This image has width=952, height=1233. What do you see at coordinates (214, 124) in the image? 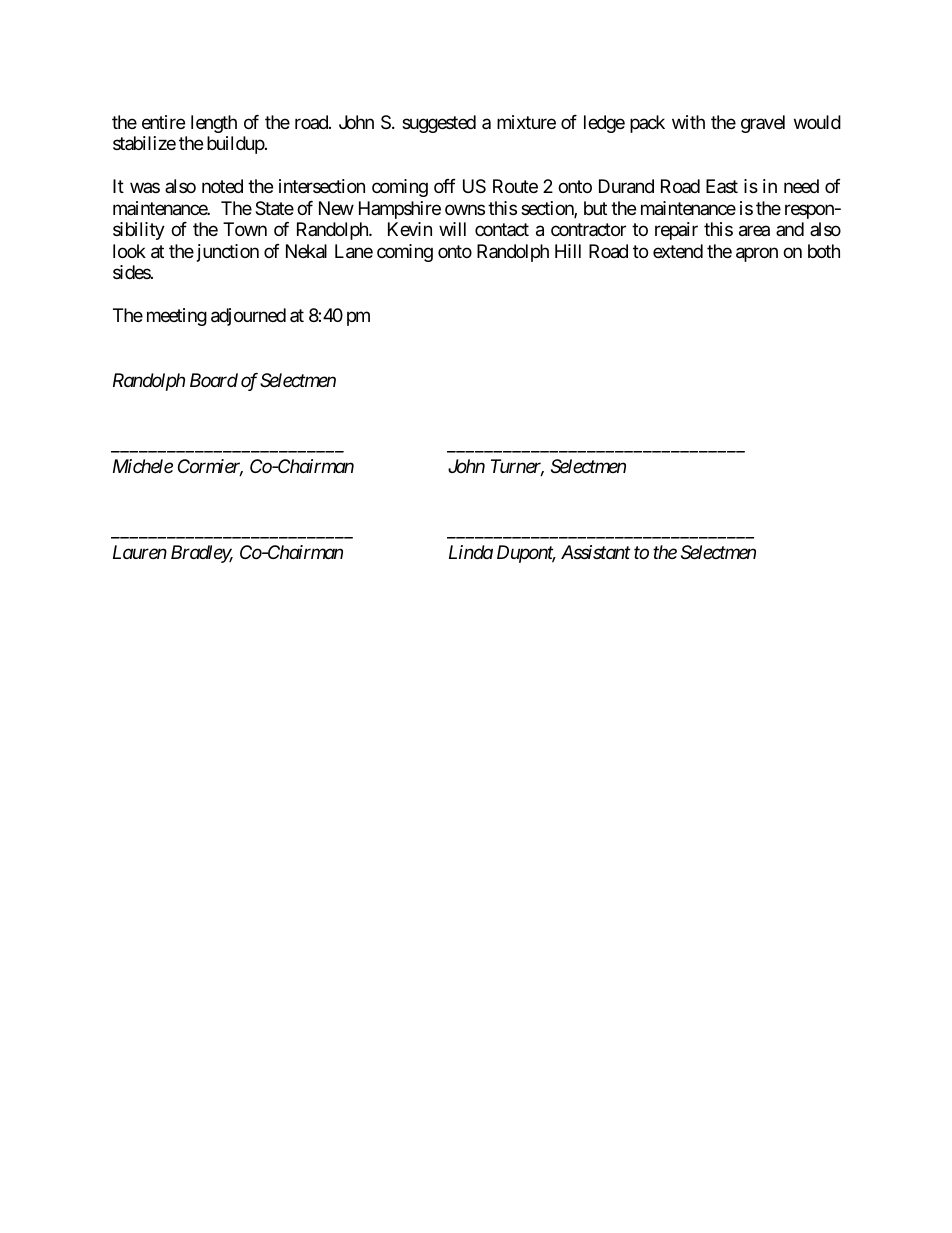
I see `length` at bounding box center [214, 124].
